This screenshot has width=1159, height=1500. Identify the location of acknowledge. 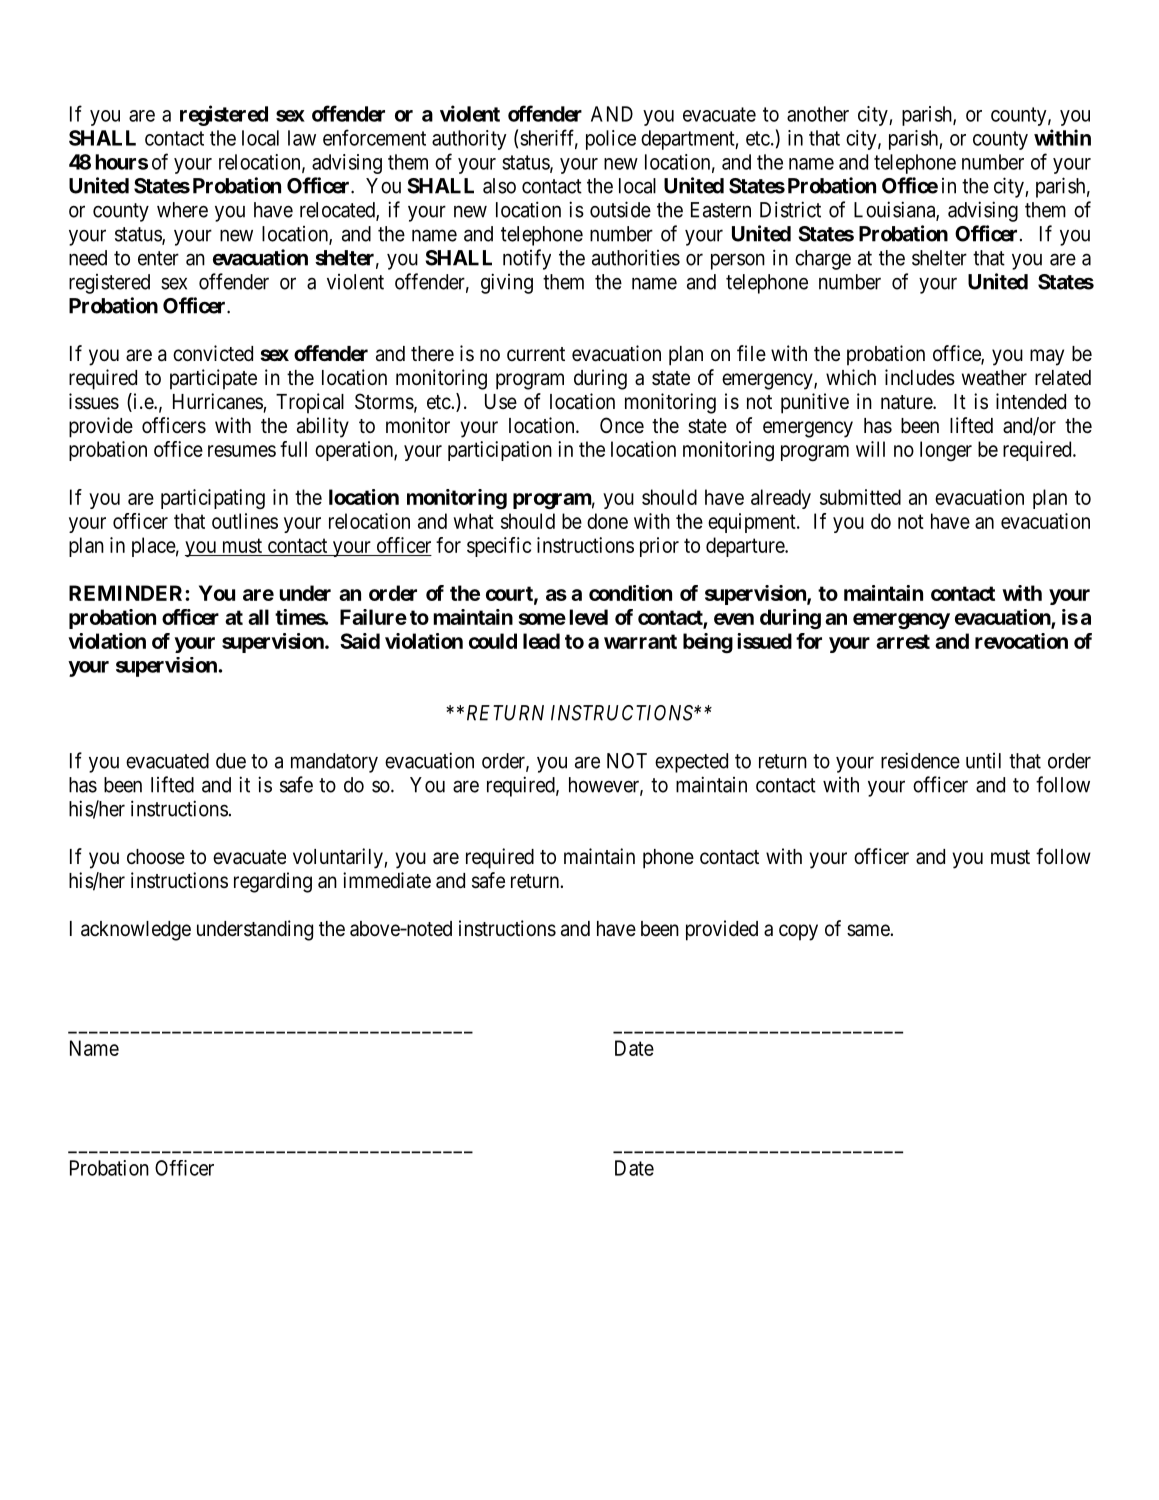
(136, 931).
